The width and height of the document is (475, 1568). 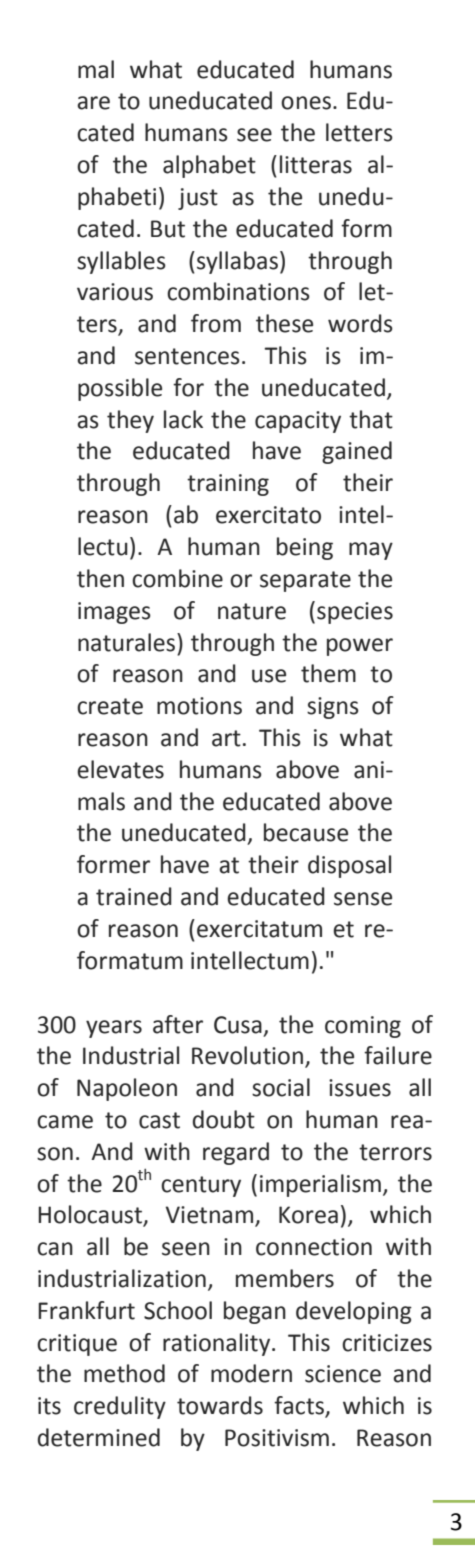 I want to click on science, so click(x=343, y=1374).
